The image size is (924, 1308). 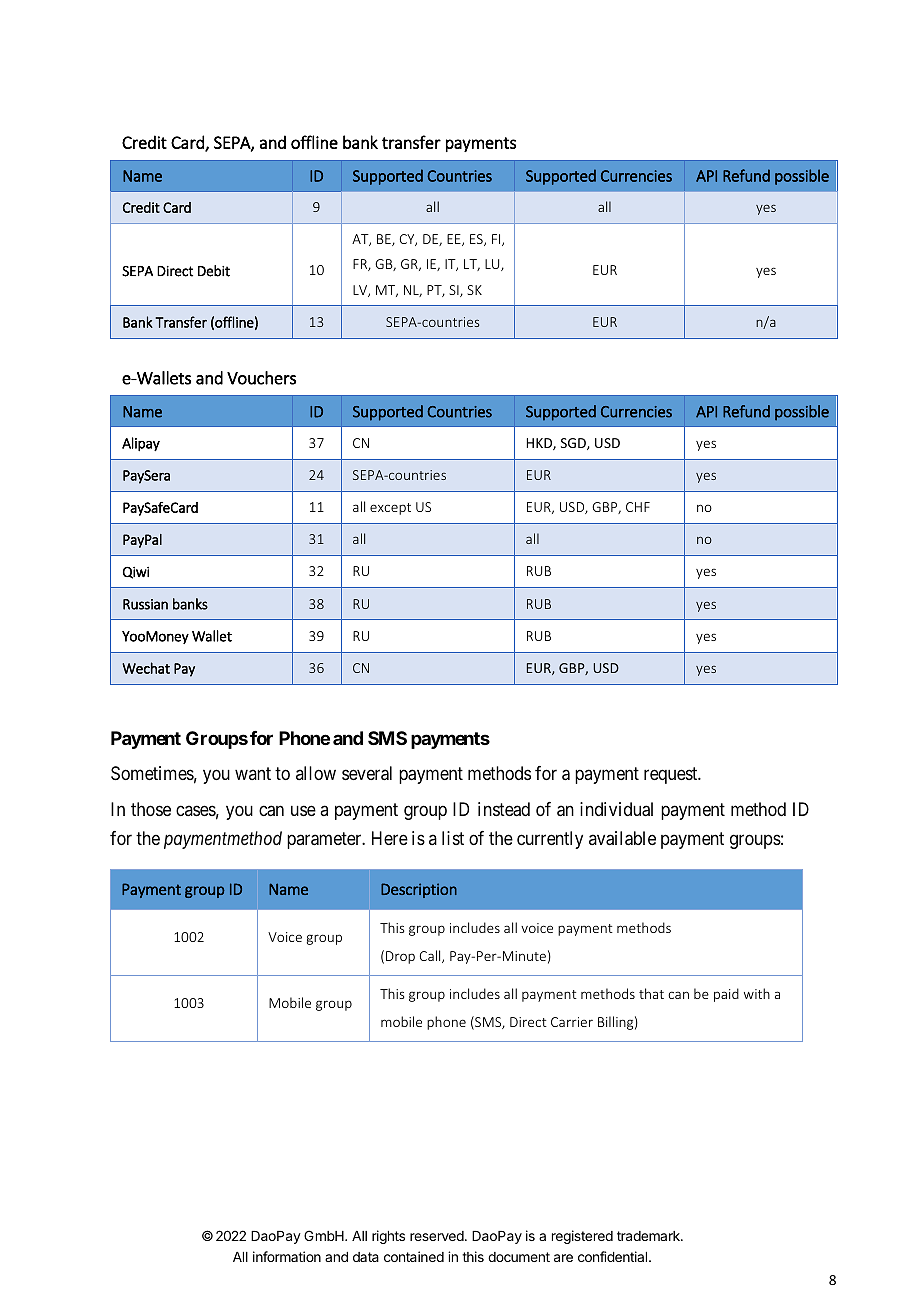 What do you see at coordinates (651, 993) in the image?
I see `that` at bounding box center [651, 993].
